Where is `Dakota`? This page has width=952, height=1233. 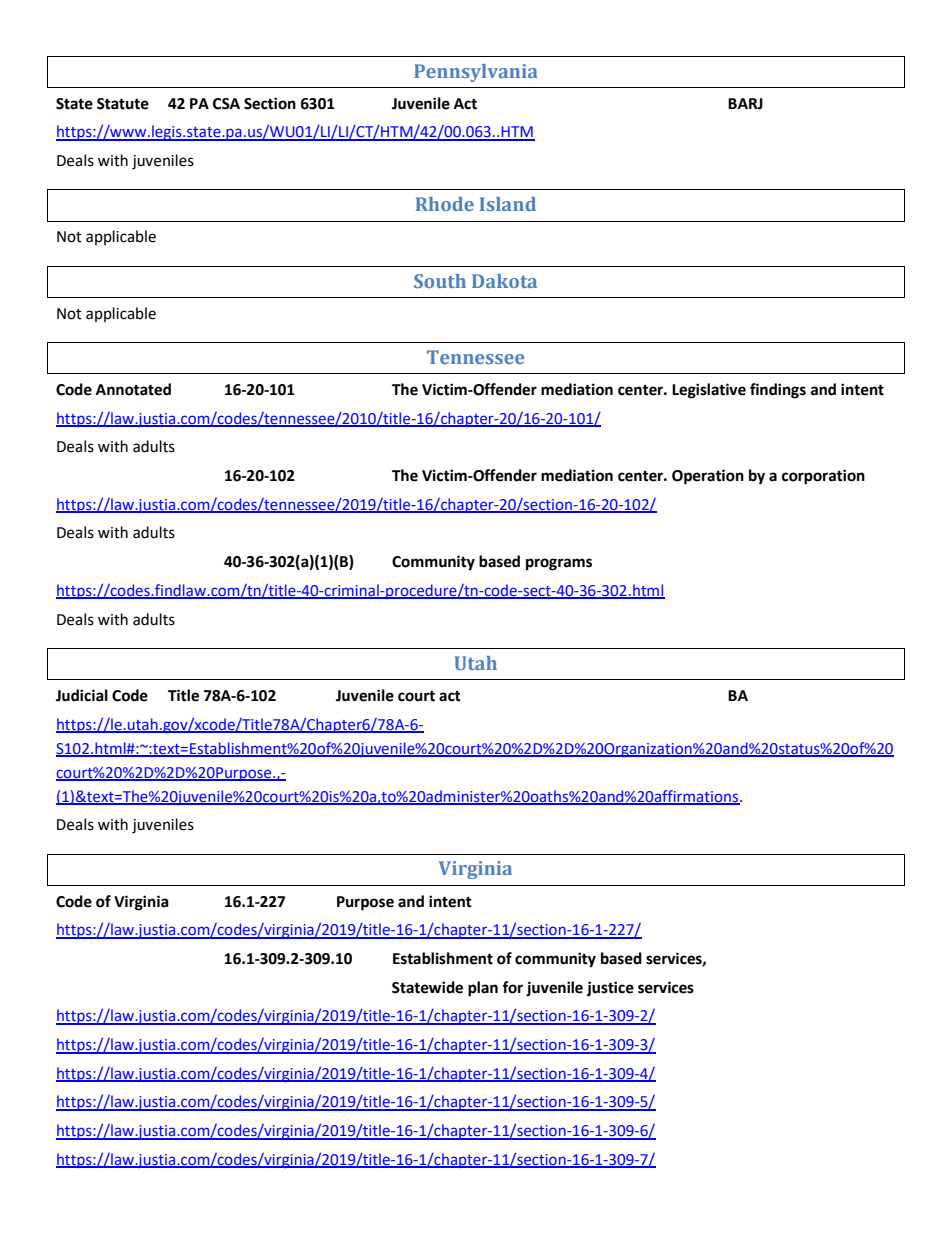
Dakota is located at coordinates (504, 281).
